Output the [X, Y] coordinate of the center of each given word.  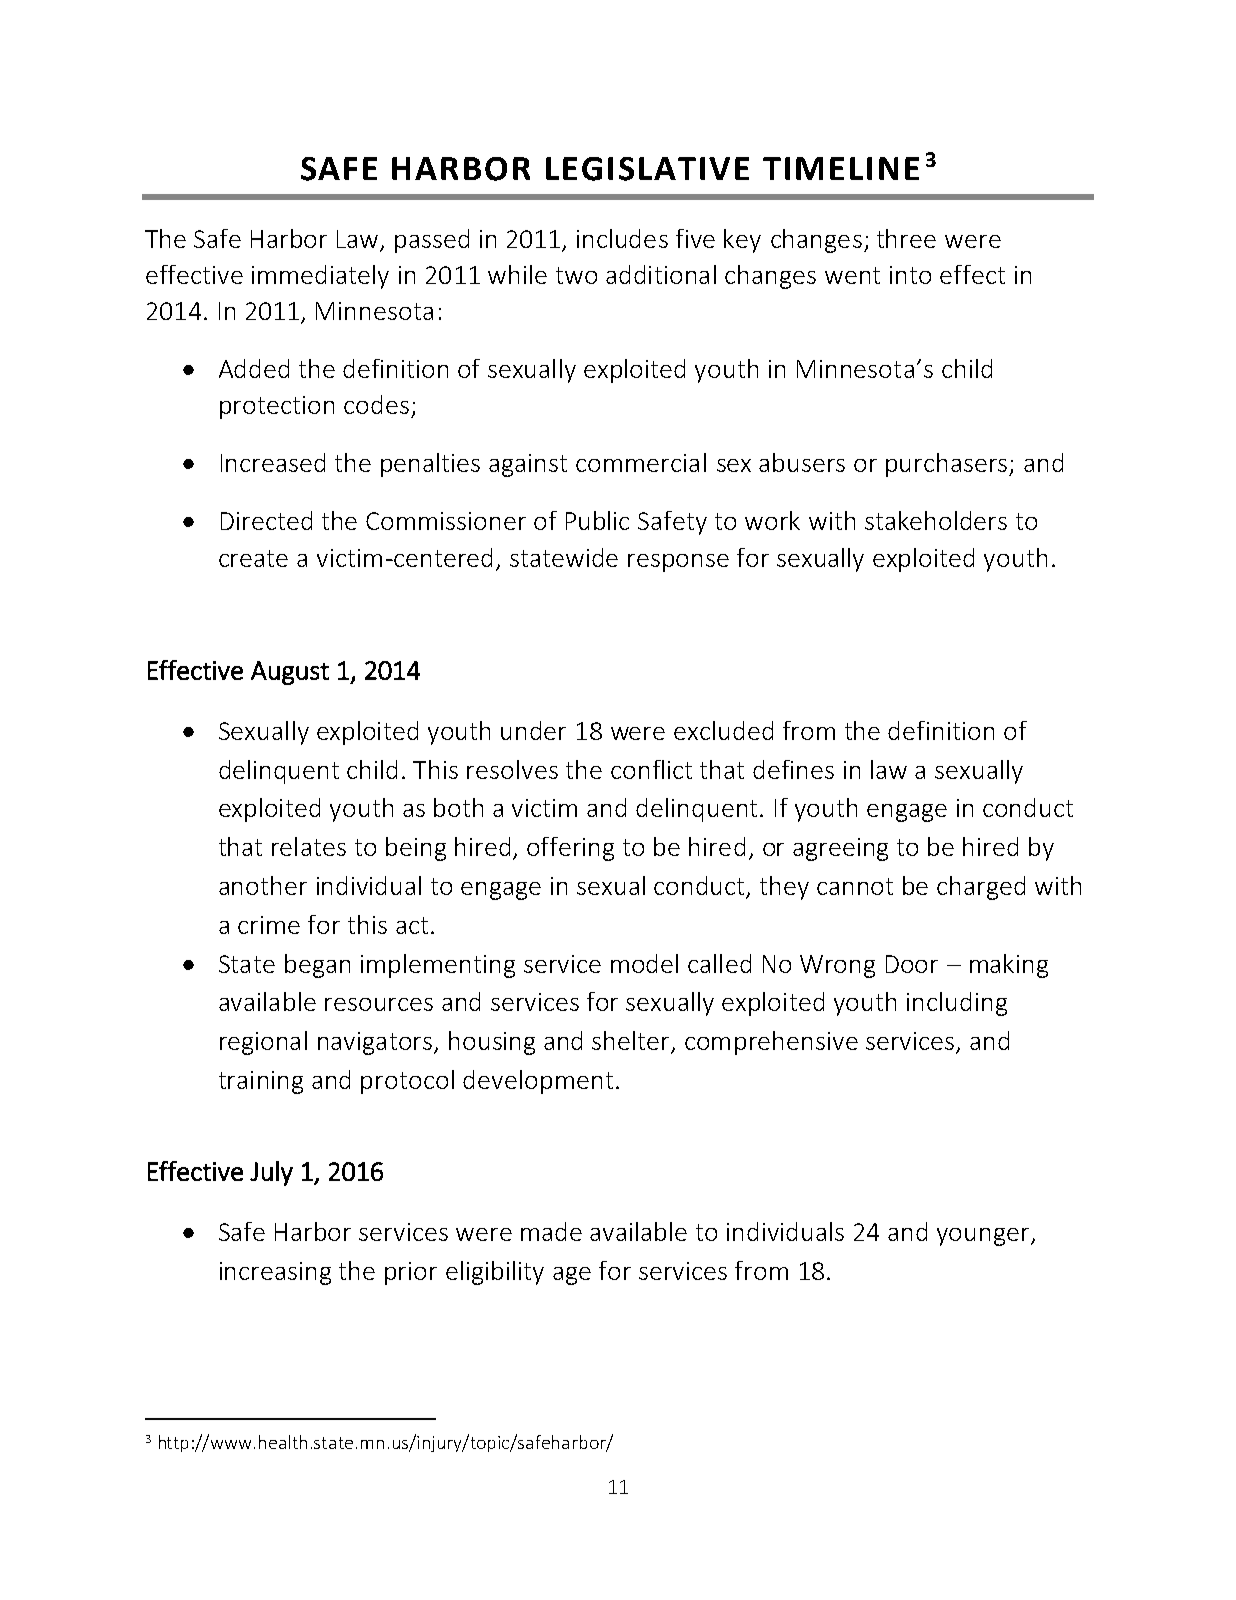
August [290, 673]
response [678, 563]
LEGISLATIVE [647, 169]
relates [309, 846]
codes [376, 404]
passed [432, 241]
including [957, 1004]
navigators [376, 1043]
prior [411, 1273]
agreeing [840, 849]
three [906, 238]
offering [570, 849]
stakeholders [936, 520]
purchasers [948, 465]
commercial [641, 462]
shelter [632, 1042]
